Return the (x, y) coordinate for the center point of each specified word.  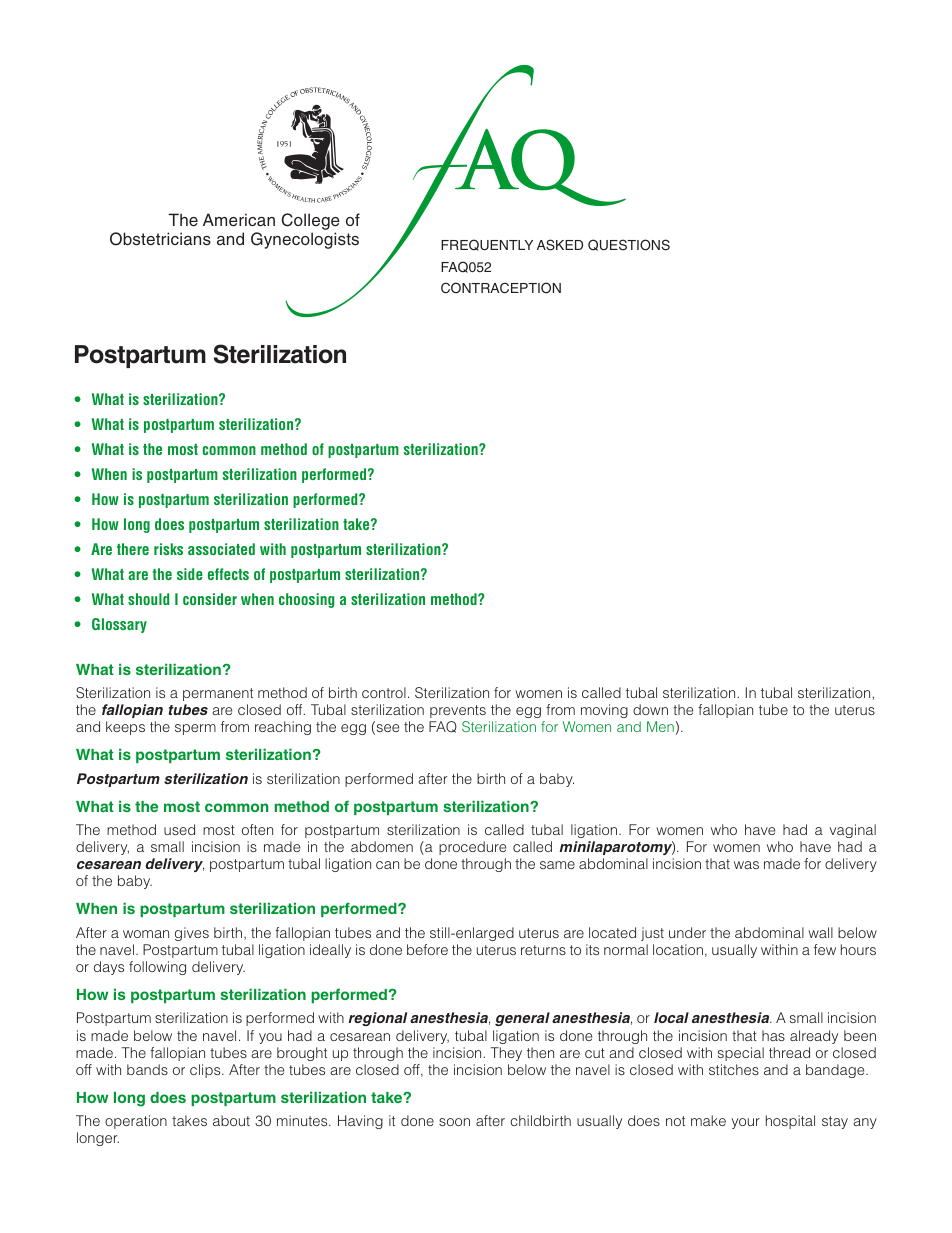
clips (206, 1071)
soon (454, 1122)
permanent (218, 694)
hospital (790, 1122)
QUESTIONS (629, 245)
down (650, 709)
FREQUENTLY (487, 245)
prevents (458, 711)
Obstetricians (160, 239)
